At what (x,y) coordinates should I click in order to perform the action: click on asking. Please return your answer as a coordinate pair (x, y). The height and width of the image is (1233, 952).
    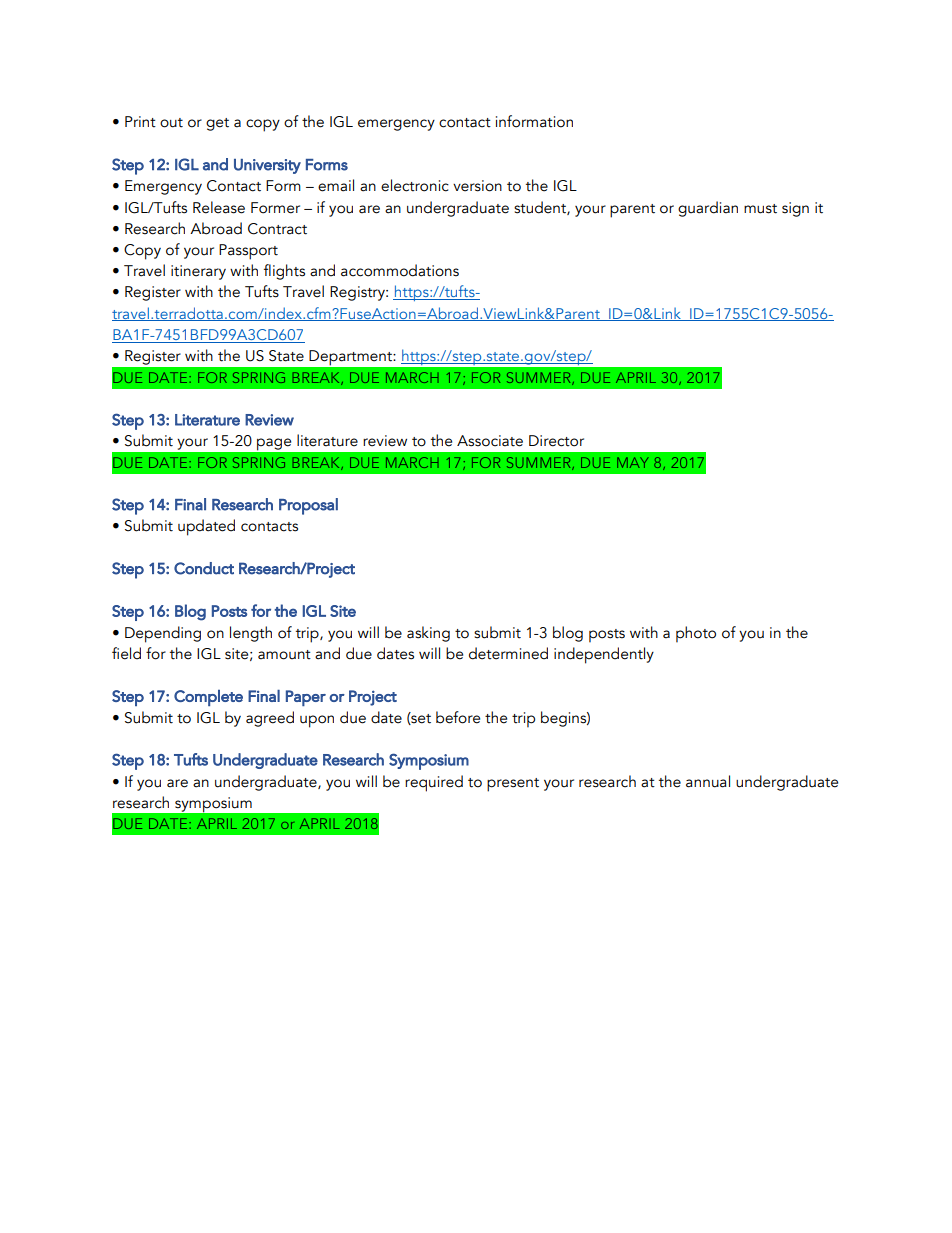
    Looking at the image, I should click on (428, 634).
